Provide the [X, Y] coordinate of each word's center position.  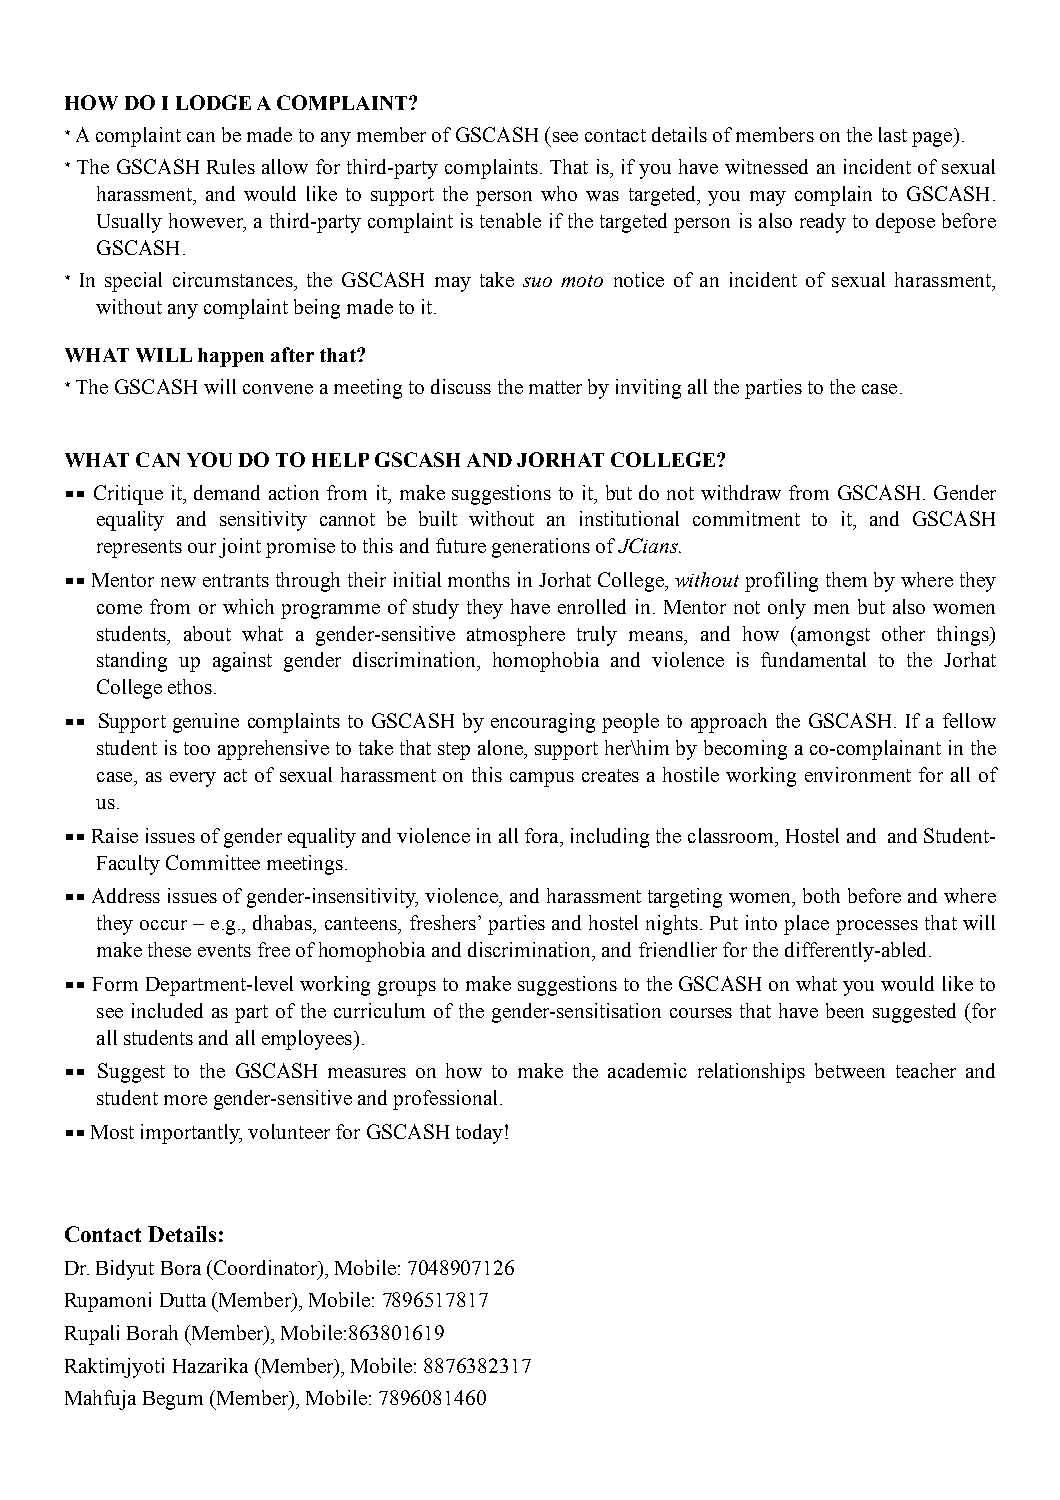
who [559, 193]
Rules [231, 166]
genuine [206, 723]
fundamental [813, 659]
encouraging [543, 723]
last [893, 134]
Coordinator [267, 1269]
